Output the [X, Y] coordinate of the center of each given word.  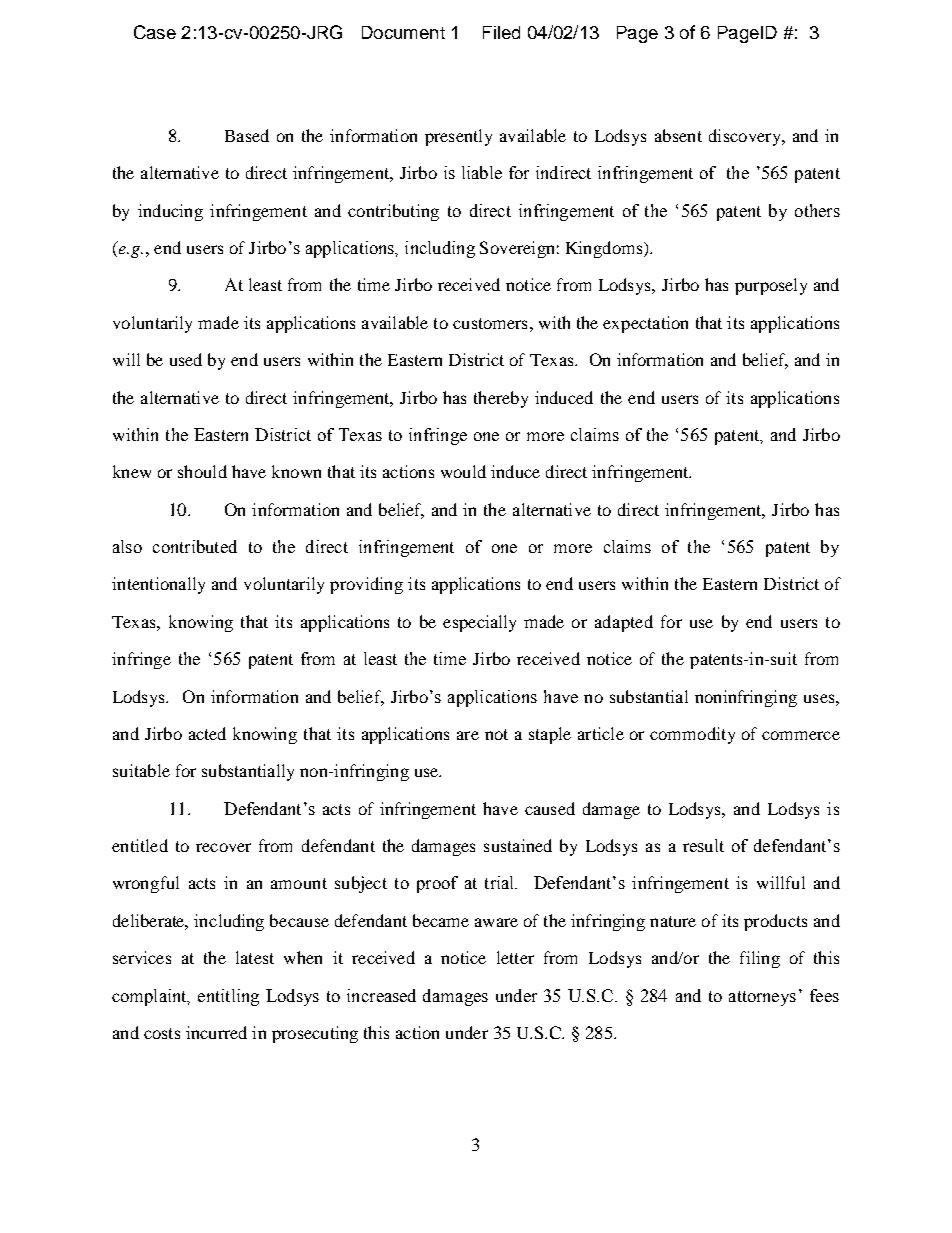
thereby [501, 399]
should [202, 471]
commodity [692, 735]
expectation [645, 324]
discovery [746, 137]
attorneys [762, 998]
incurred [216, 1032]
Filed [501, 32]
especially [479, 623]
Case [155, 32]
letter [515, 957]
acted [207, 733]
